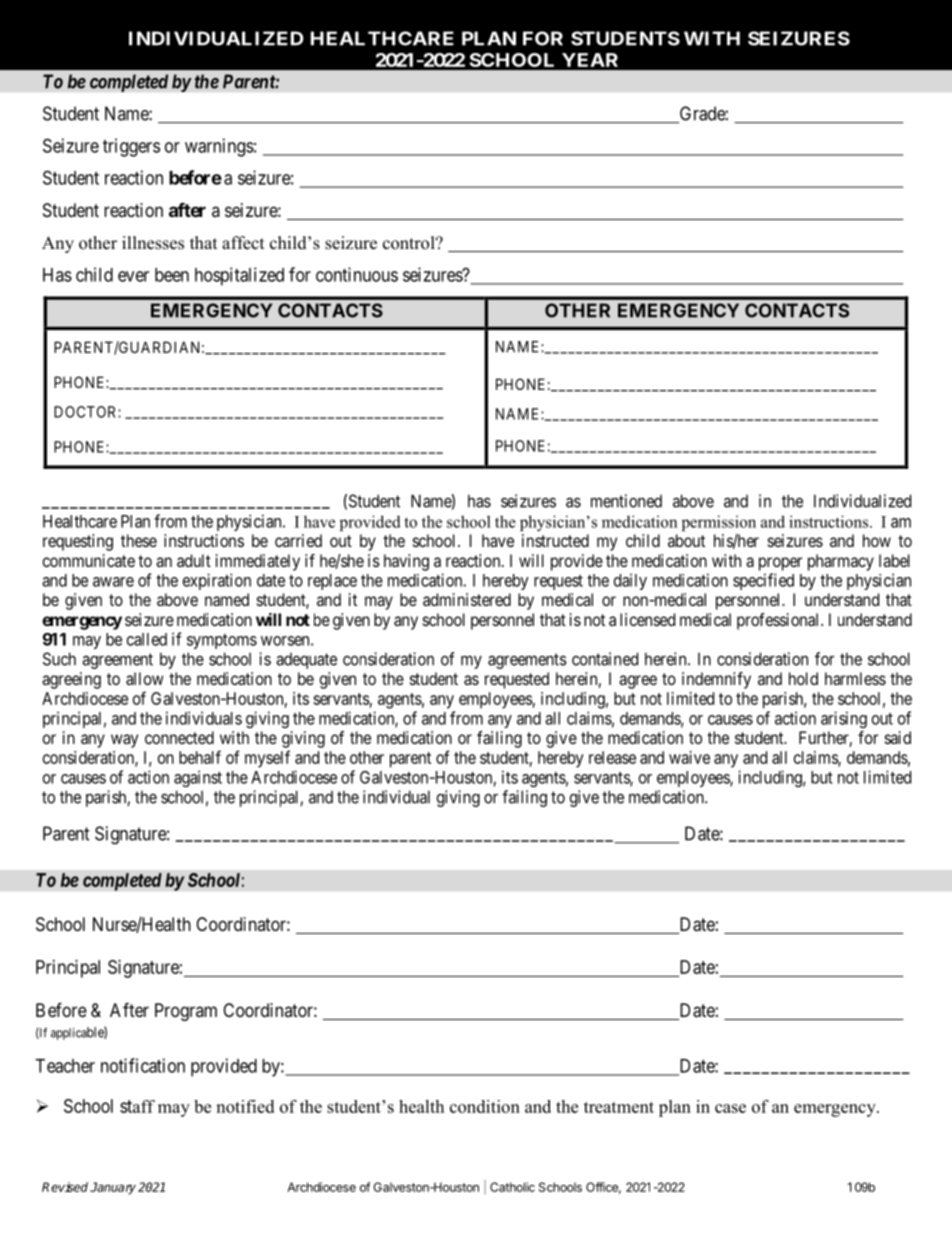 This document has height=1233, width=952. I want to click on January, so click(113, 1188).
